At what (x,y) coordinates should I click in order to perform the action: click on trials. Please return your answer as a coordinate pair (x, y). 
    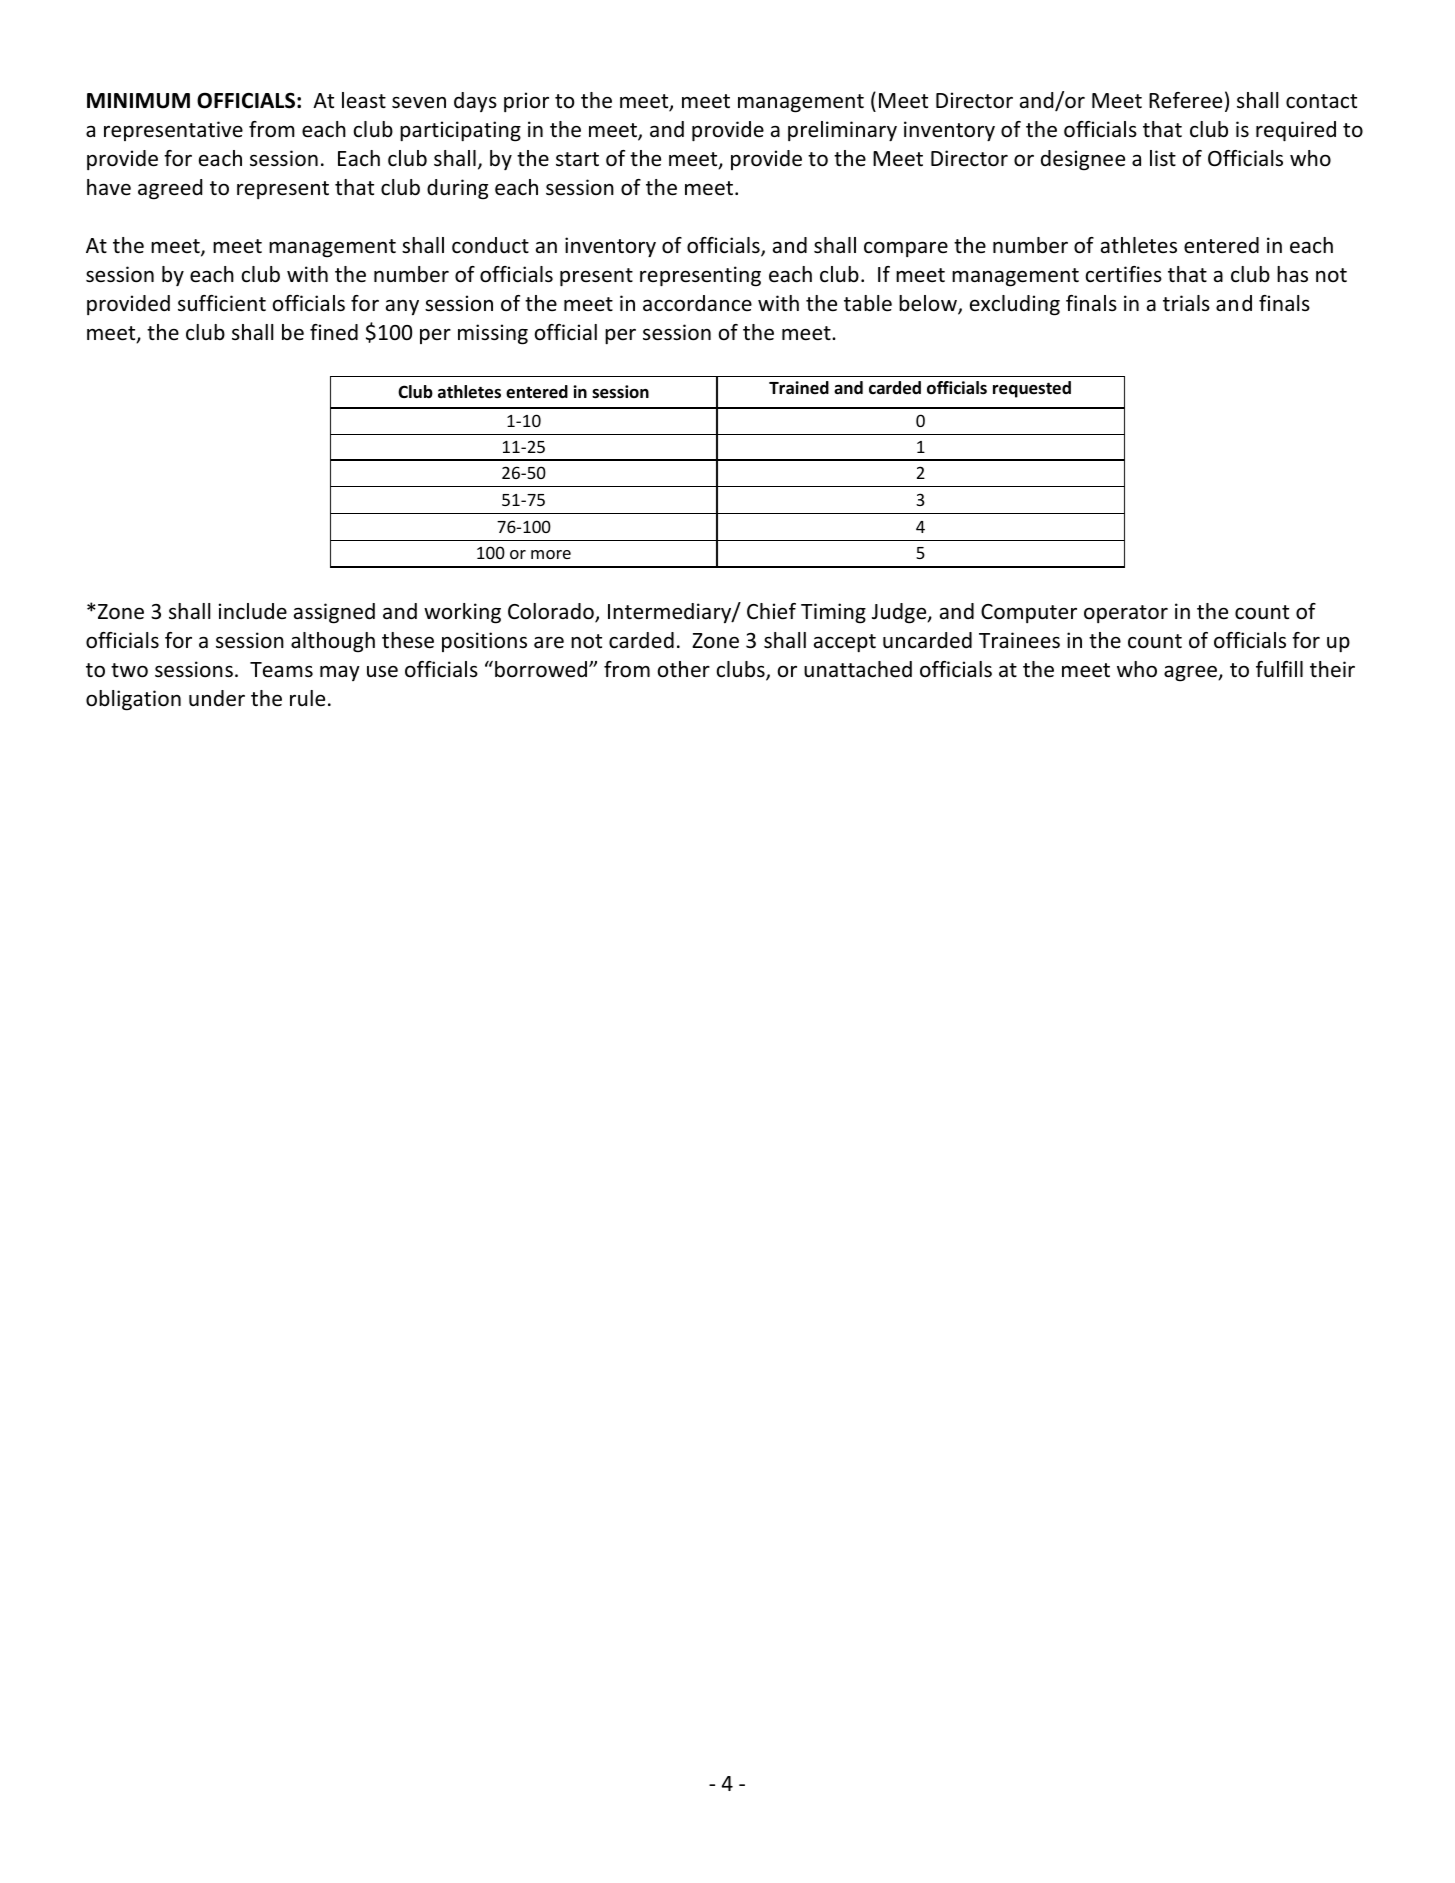
    Looking at the image, I should click on (1186, 303).
